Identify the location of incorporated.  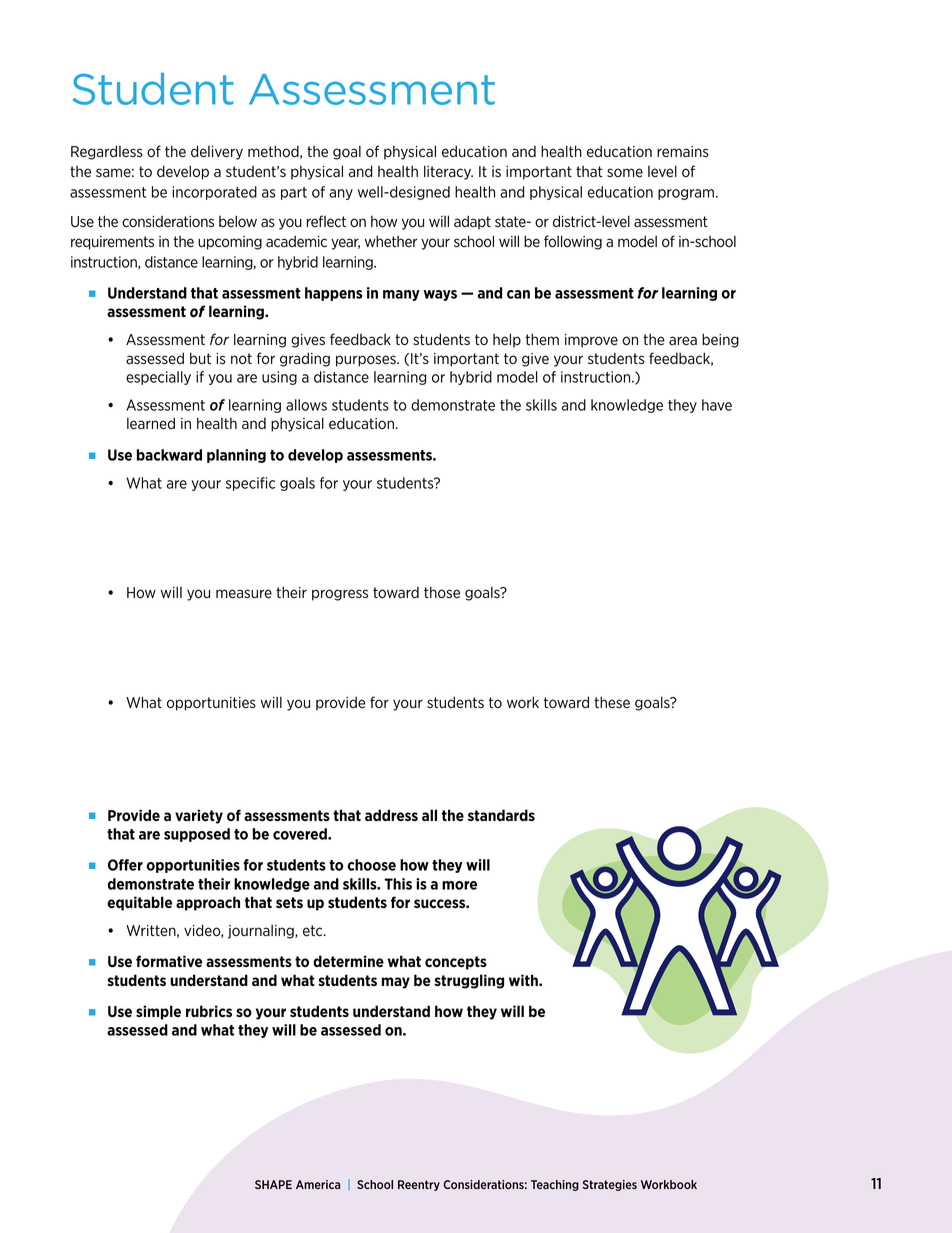
(214, 193).
